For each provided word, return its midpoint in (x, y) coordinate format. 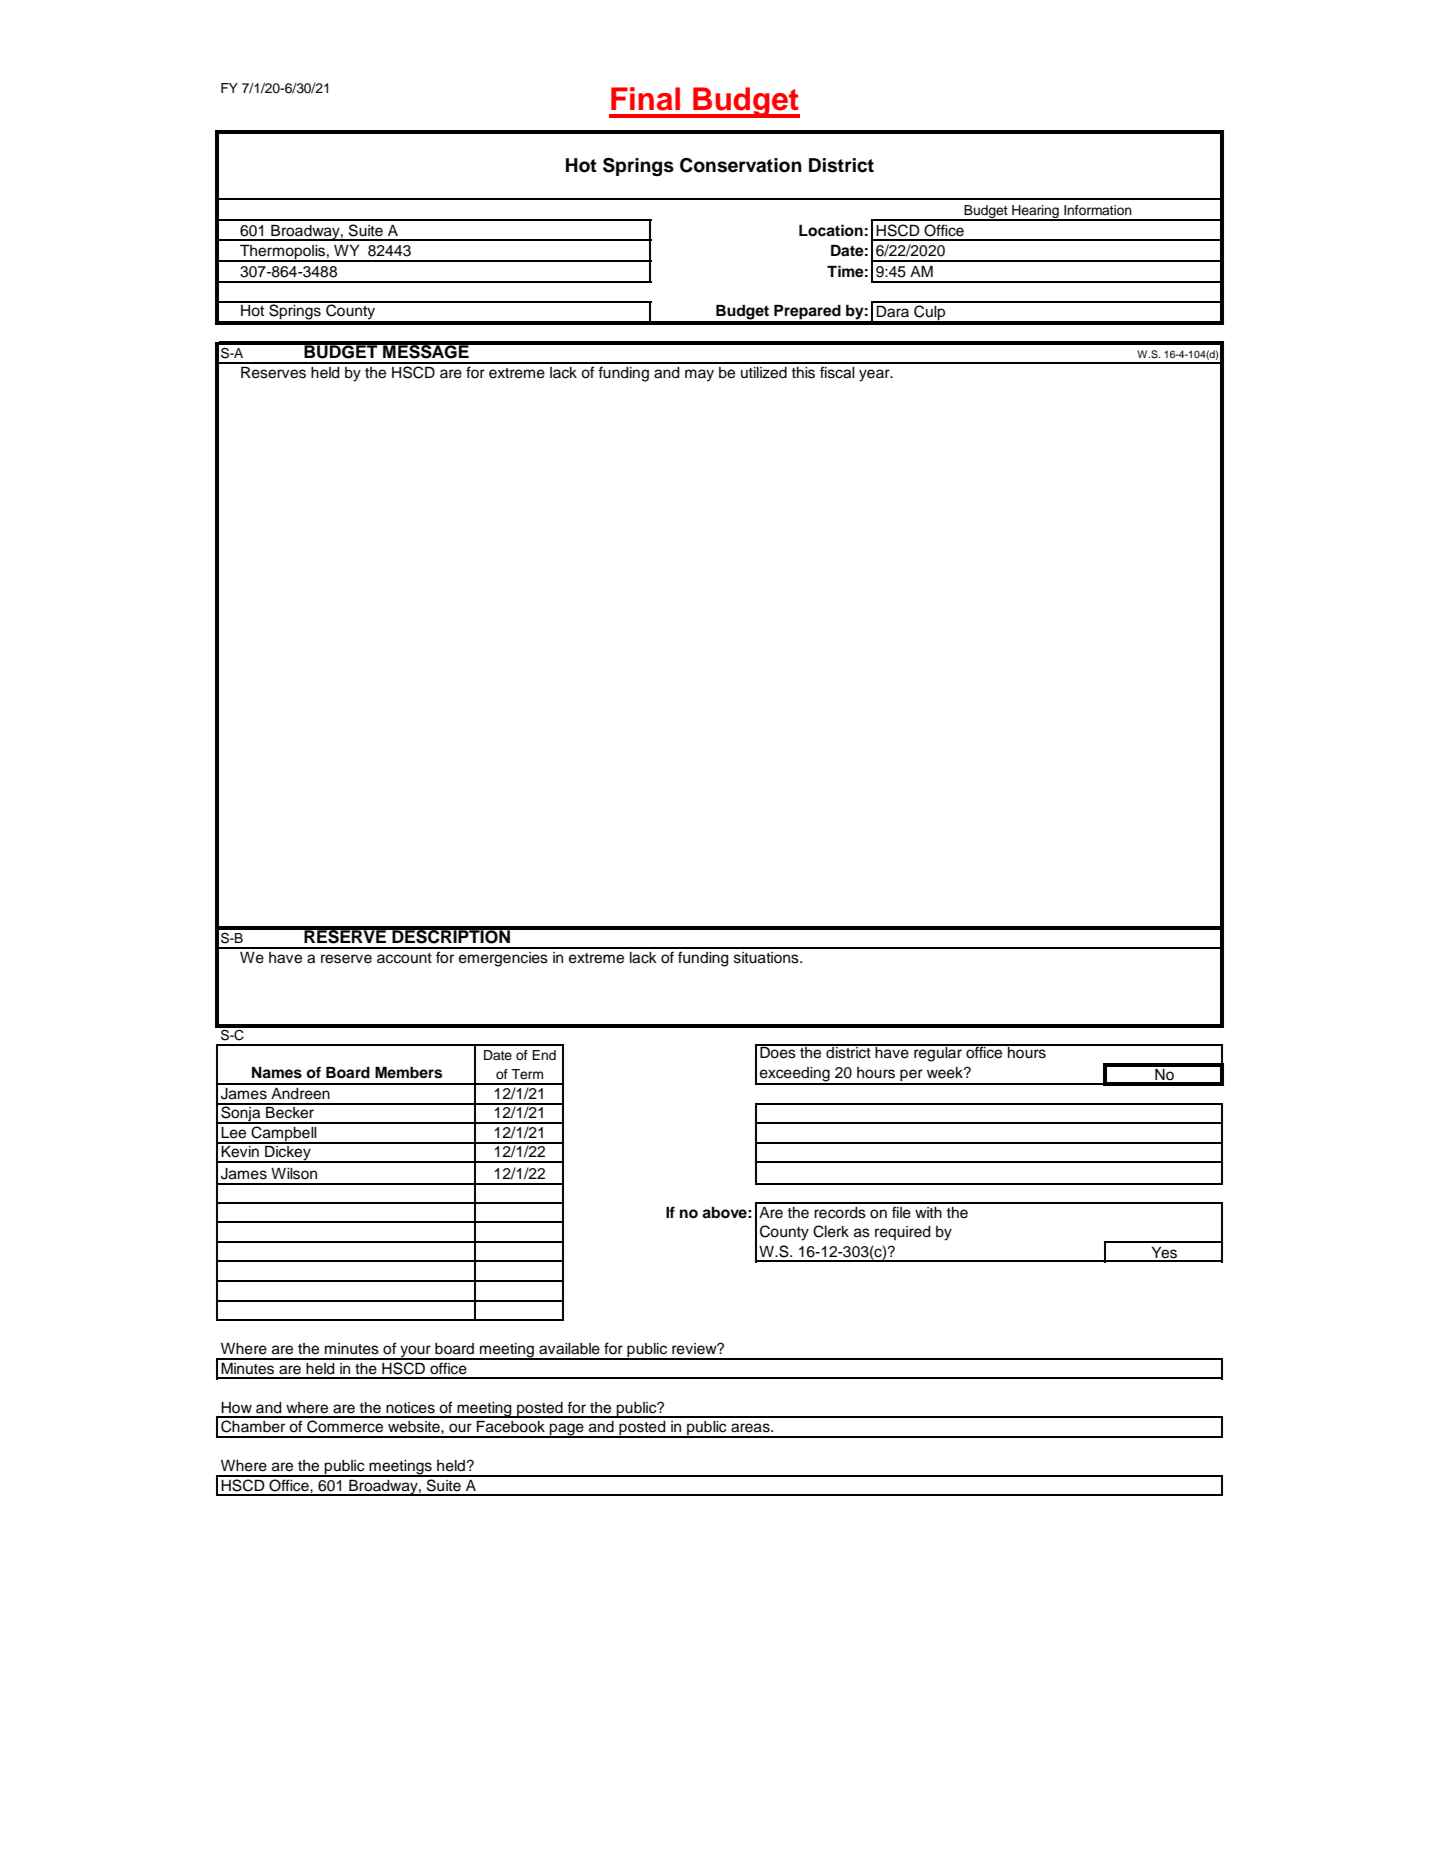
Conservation (741, 165)
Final (645, 99)
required (903, 1233)
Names (277, 1073)
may (699, 375)
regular (938, 1053)
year (875, 375)
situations (767, 958)
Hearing (1035, 212)
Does (778, 1052)
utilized (764, 373)
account (404, 958)
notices (410, 1408)
